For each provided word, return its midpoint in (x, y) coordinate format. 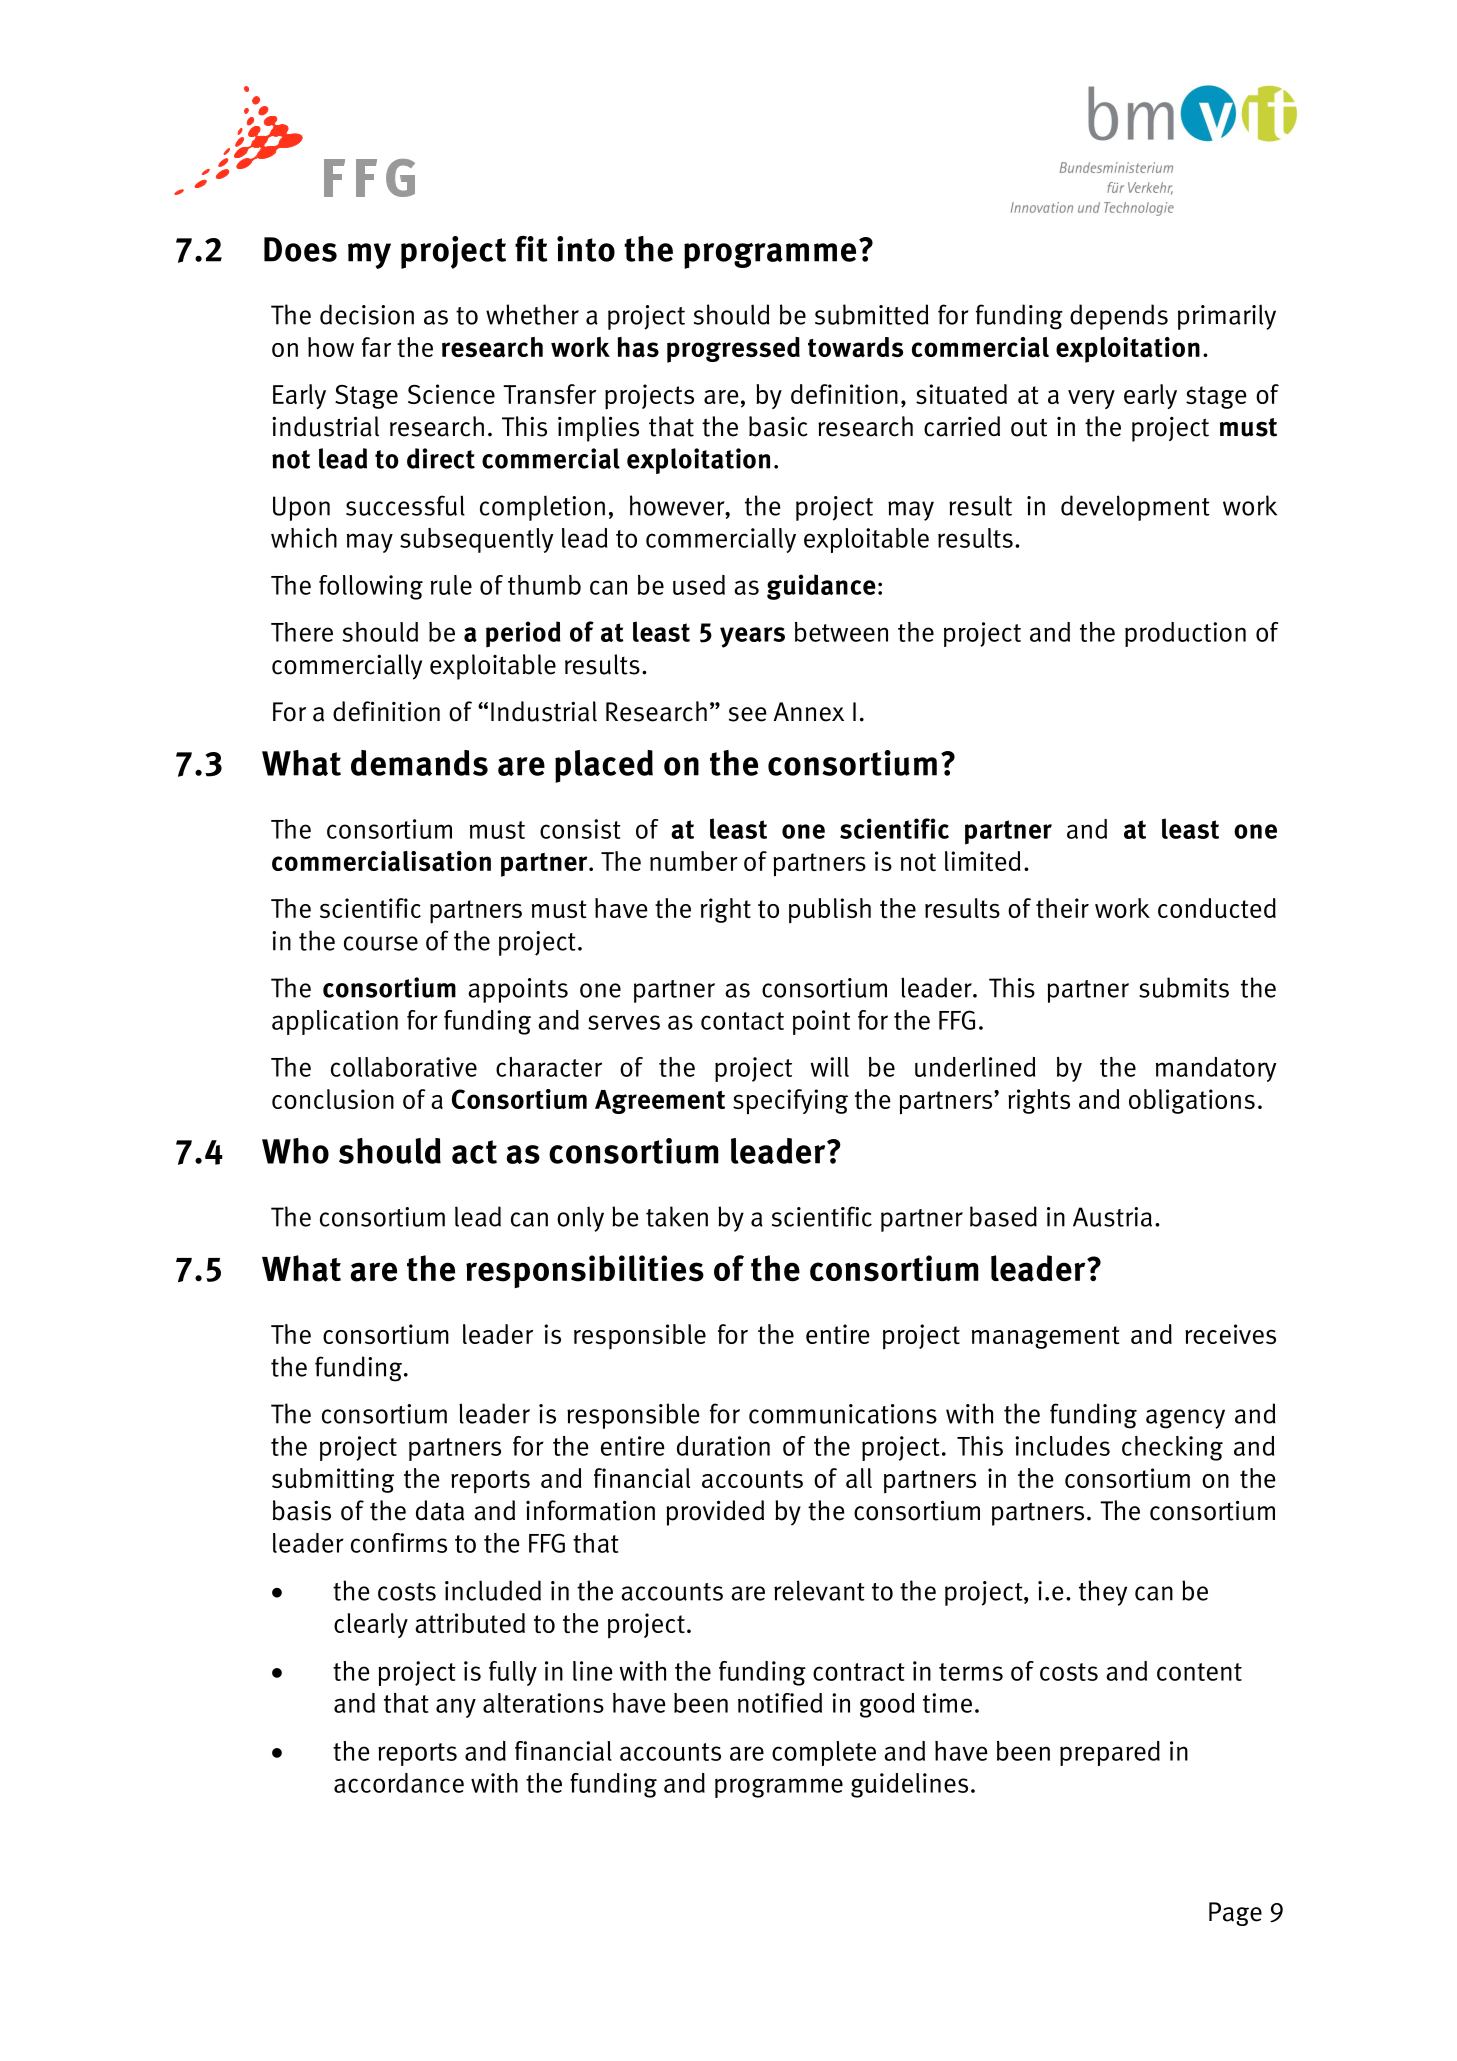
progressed (733, 350)
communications (843, 1414)
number (694, 861)
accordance (399, 1783)
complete (824, 1753)
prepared (1110, 1753)
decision (367, 314)
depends (1119, 317)
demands (419, 763)
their (1062, 908)
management (1046, 1337)
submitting (333, 1480)
